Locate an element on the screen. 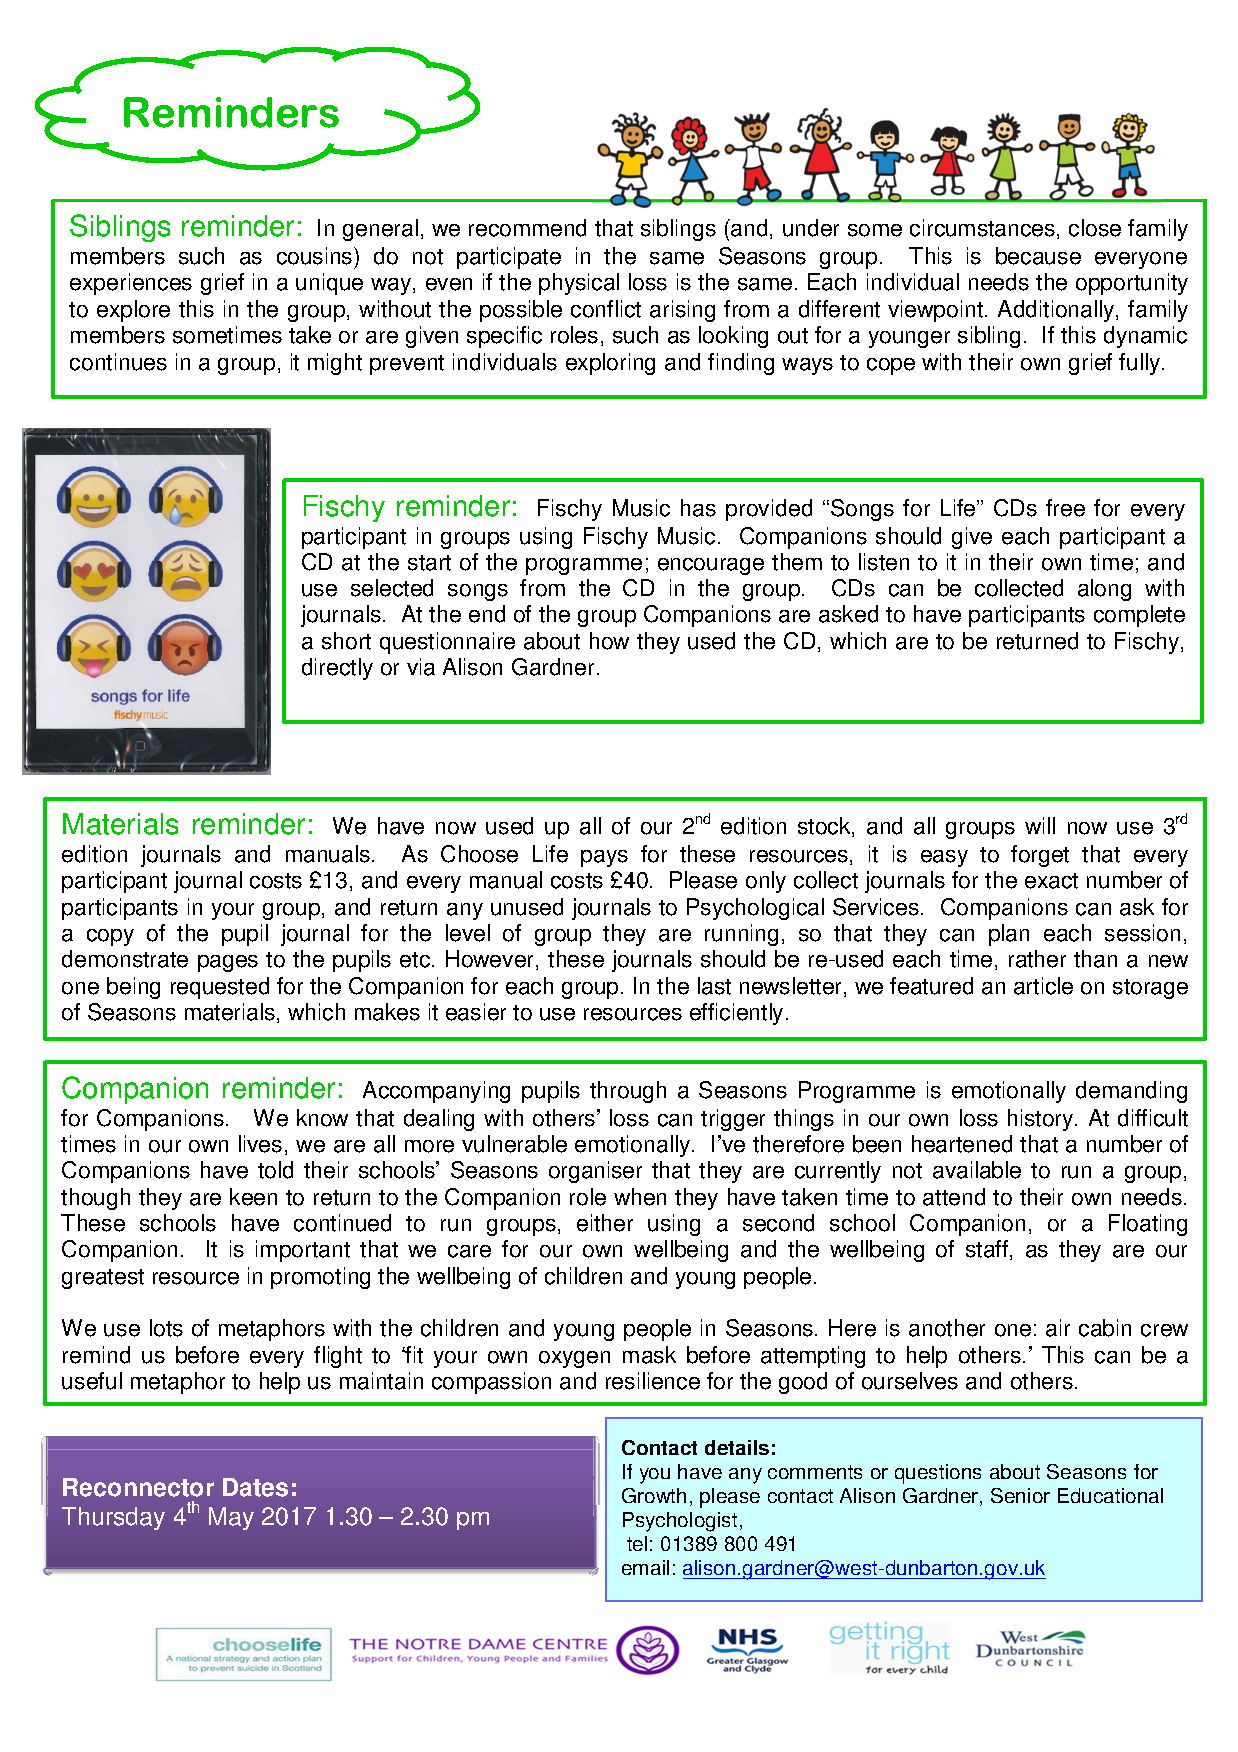 The image size is (1238, 1752). May is located at coordinates (231, 1518).
